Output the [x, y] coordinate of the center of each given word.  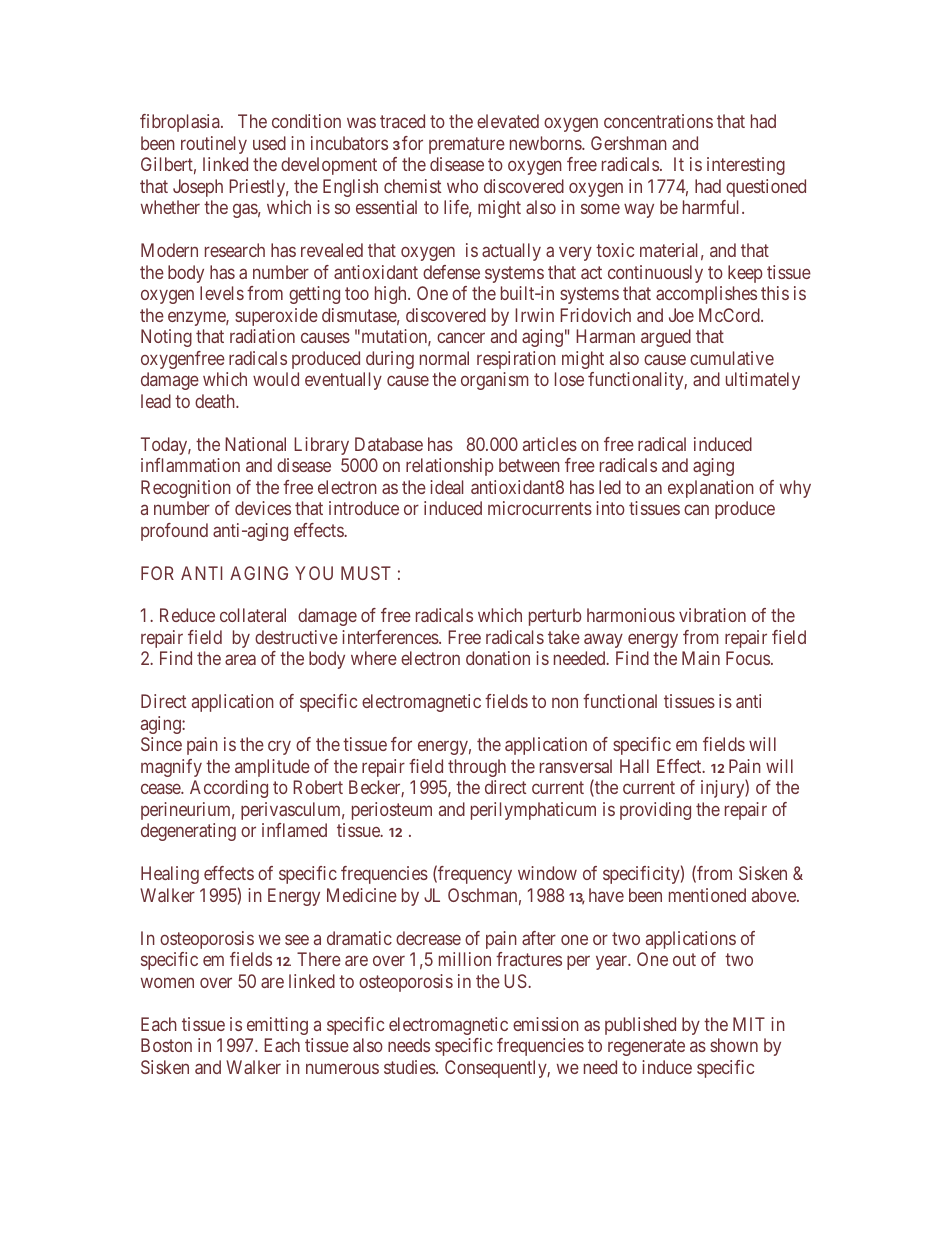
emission [546, 1024]
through [477, 768]
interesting [746, 166]
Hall [634, 766]
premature [467, 145]
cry [279, 748]
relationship [450, 467]
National [255, 444]
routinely [214, 145]
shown [734, 1045]
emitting [277, 1026]
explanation [711, 489]
